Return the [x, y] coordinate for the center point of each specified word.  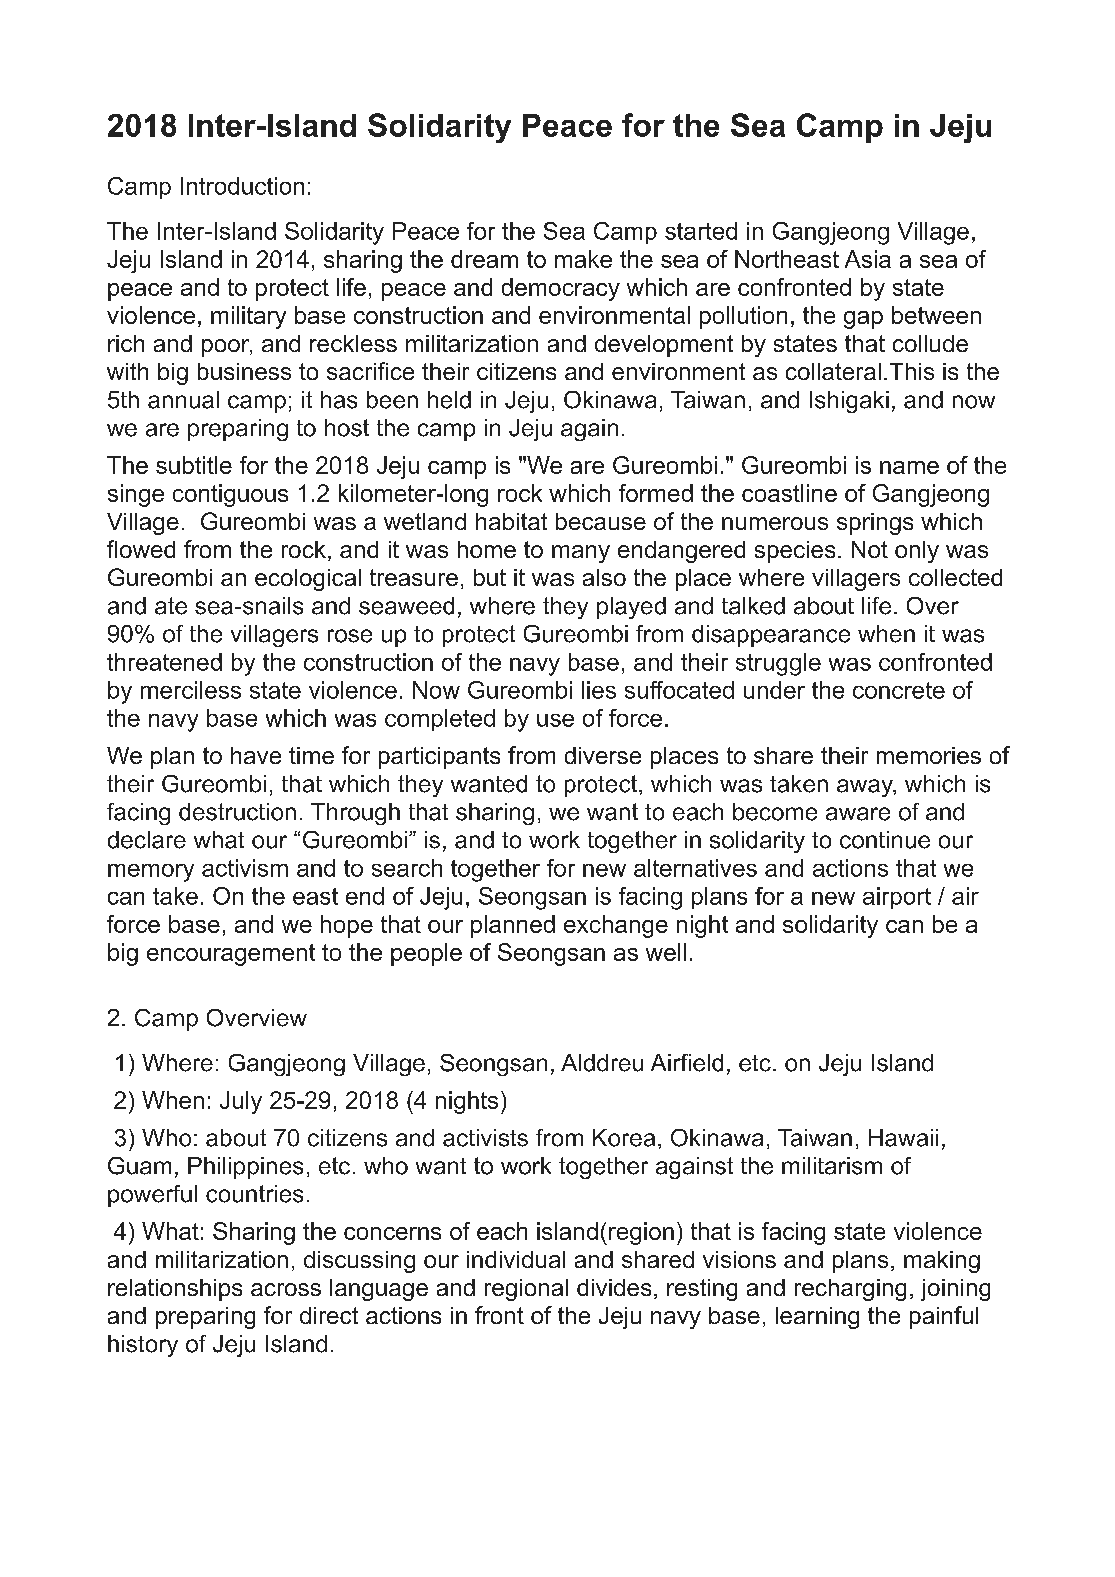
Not [870, 549]
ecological [308, 580]
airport [897, 898]
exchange [616, 926]
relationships [175, 1290]
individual [516, 1259]
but [490, 577]
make [583, 259]
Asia [868, 259]
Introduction [242, 186]
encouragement [231, 955]
